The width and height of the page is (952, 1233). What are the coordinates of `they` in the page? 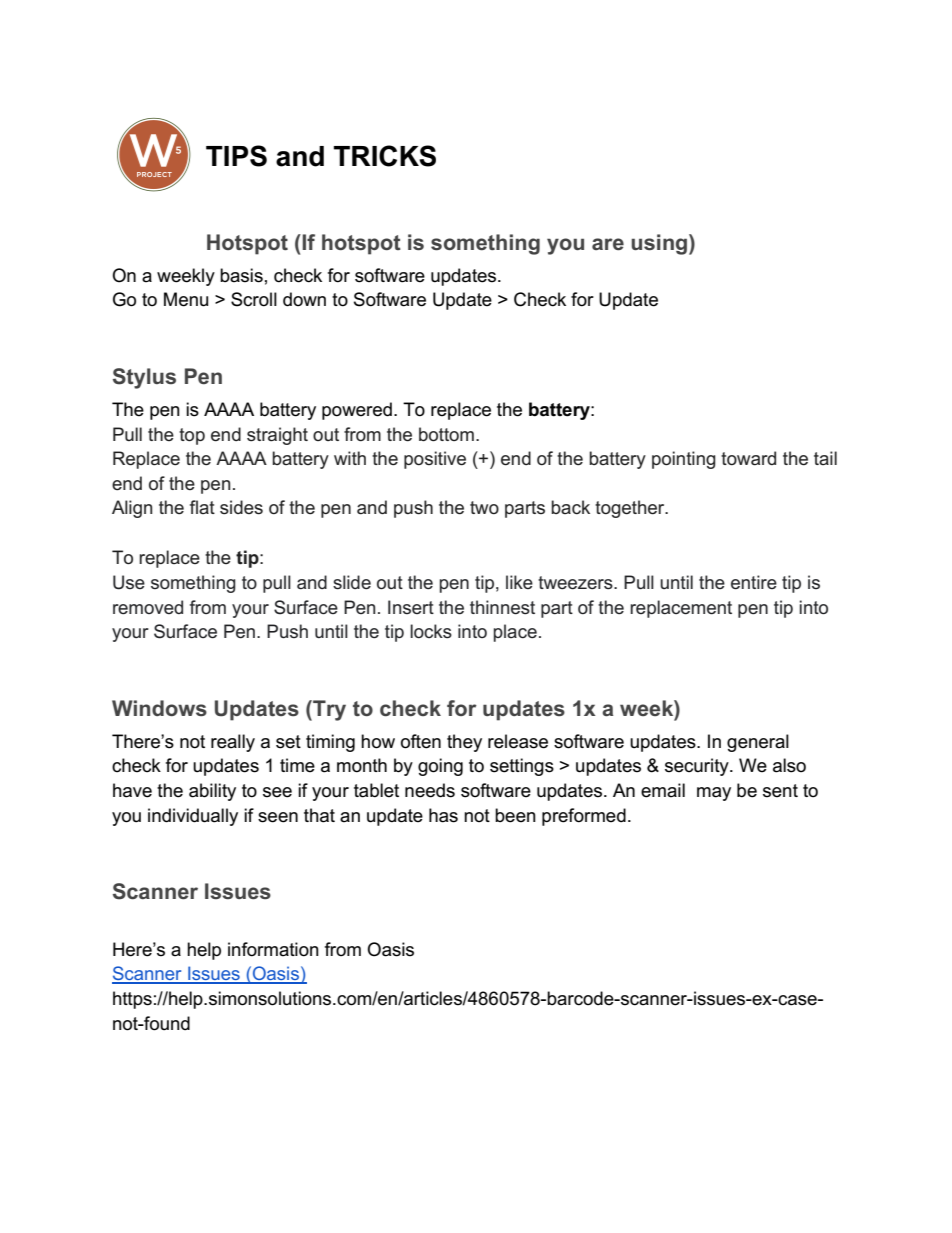 It's located at (464, 743).
